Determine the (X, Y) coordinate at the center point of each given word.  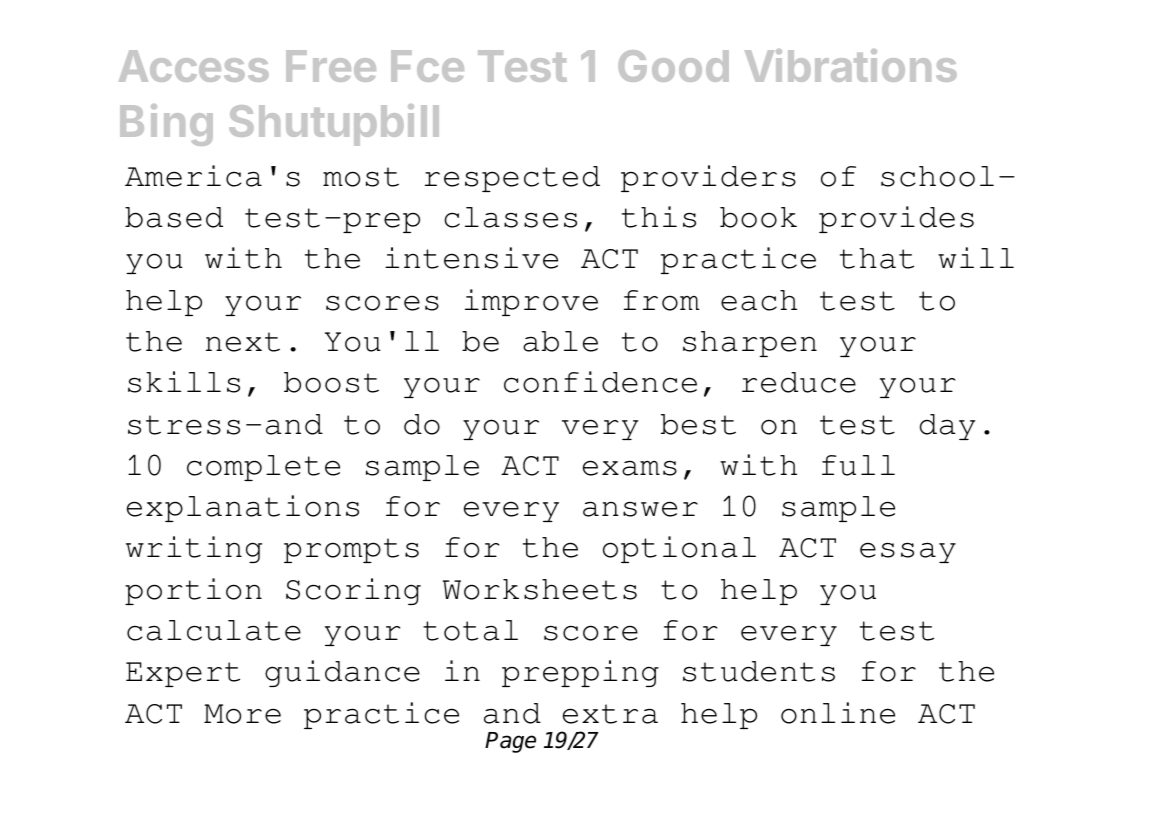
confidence (600, 382)
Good (673, 66)
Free (331, 66)
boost (331, 382)
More (242, 714)
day (947, 427)
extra (610, 714)
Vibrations (851, 65)
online (838, 713)
